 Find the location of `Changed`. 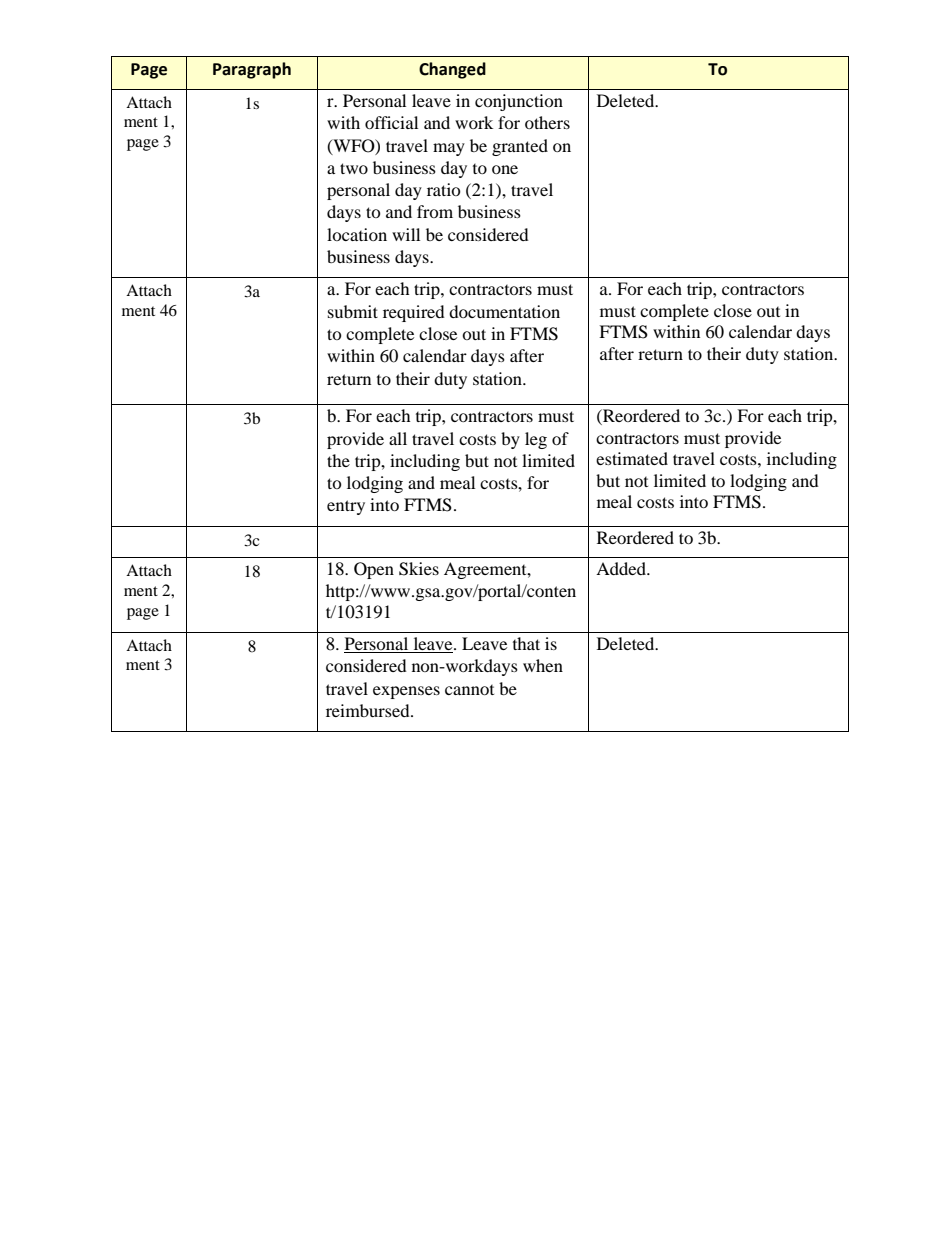

Changed is located at coordinates (452, 70).
